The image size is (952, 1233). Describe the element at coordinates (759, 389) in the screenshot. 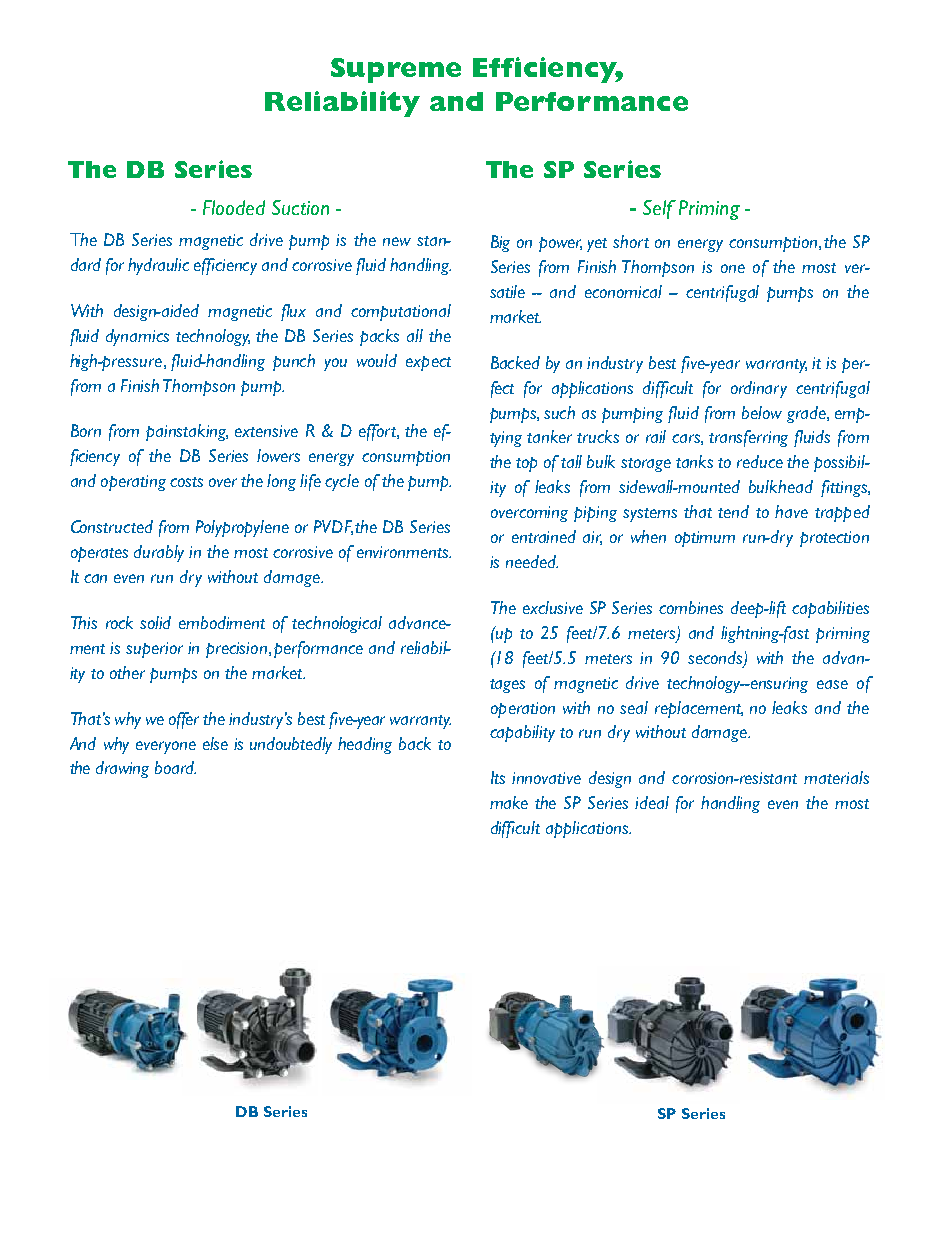

I see `ordinary` at that location.
